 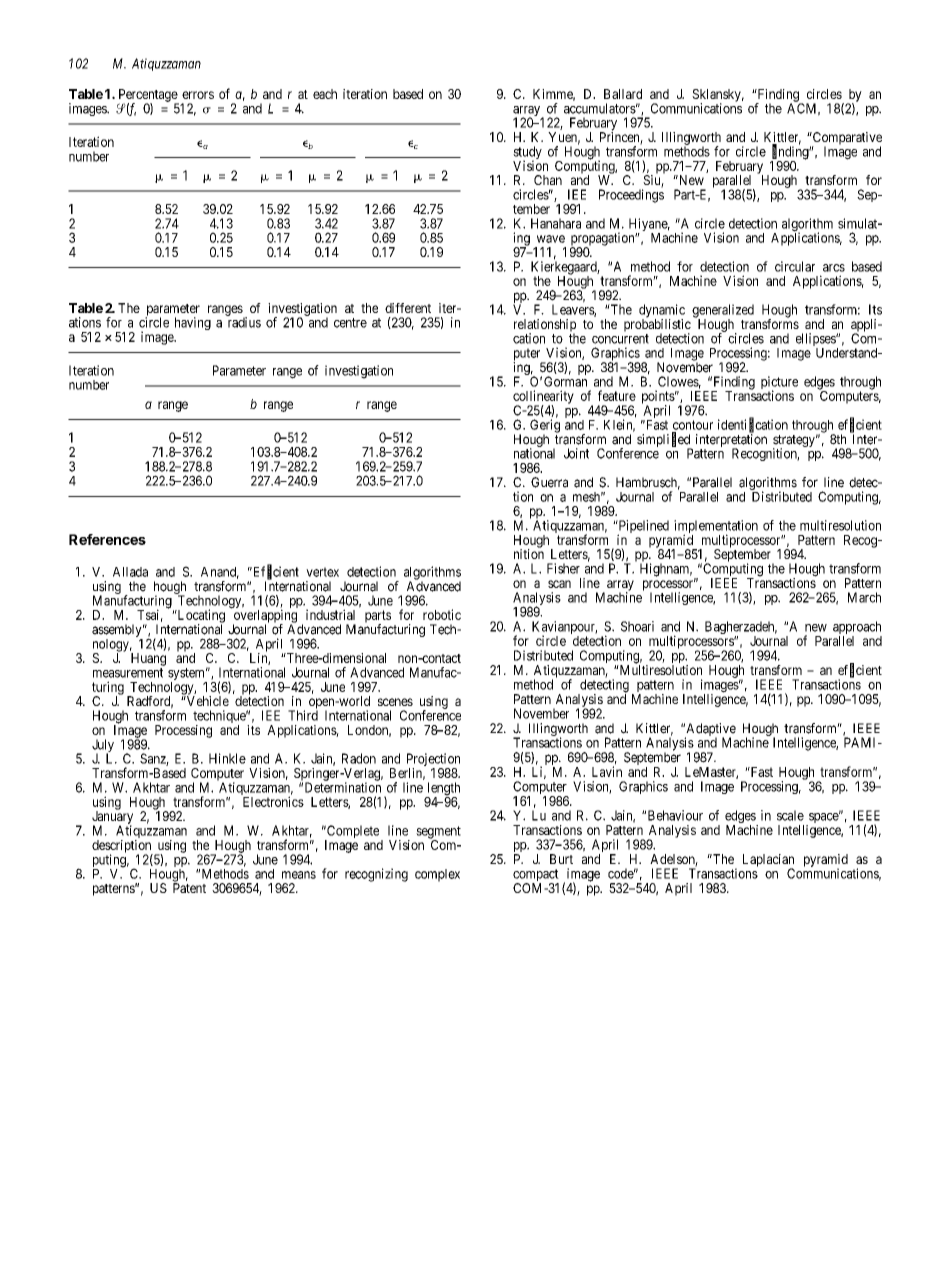 What do you see at coordinates (857, 629) in the screenshot?
I see `approach` at bounding box center [857, 629].
